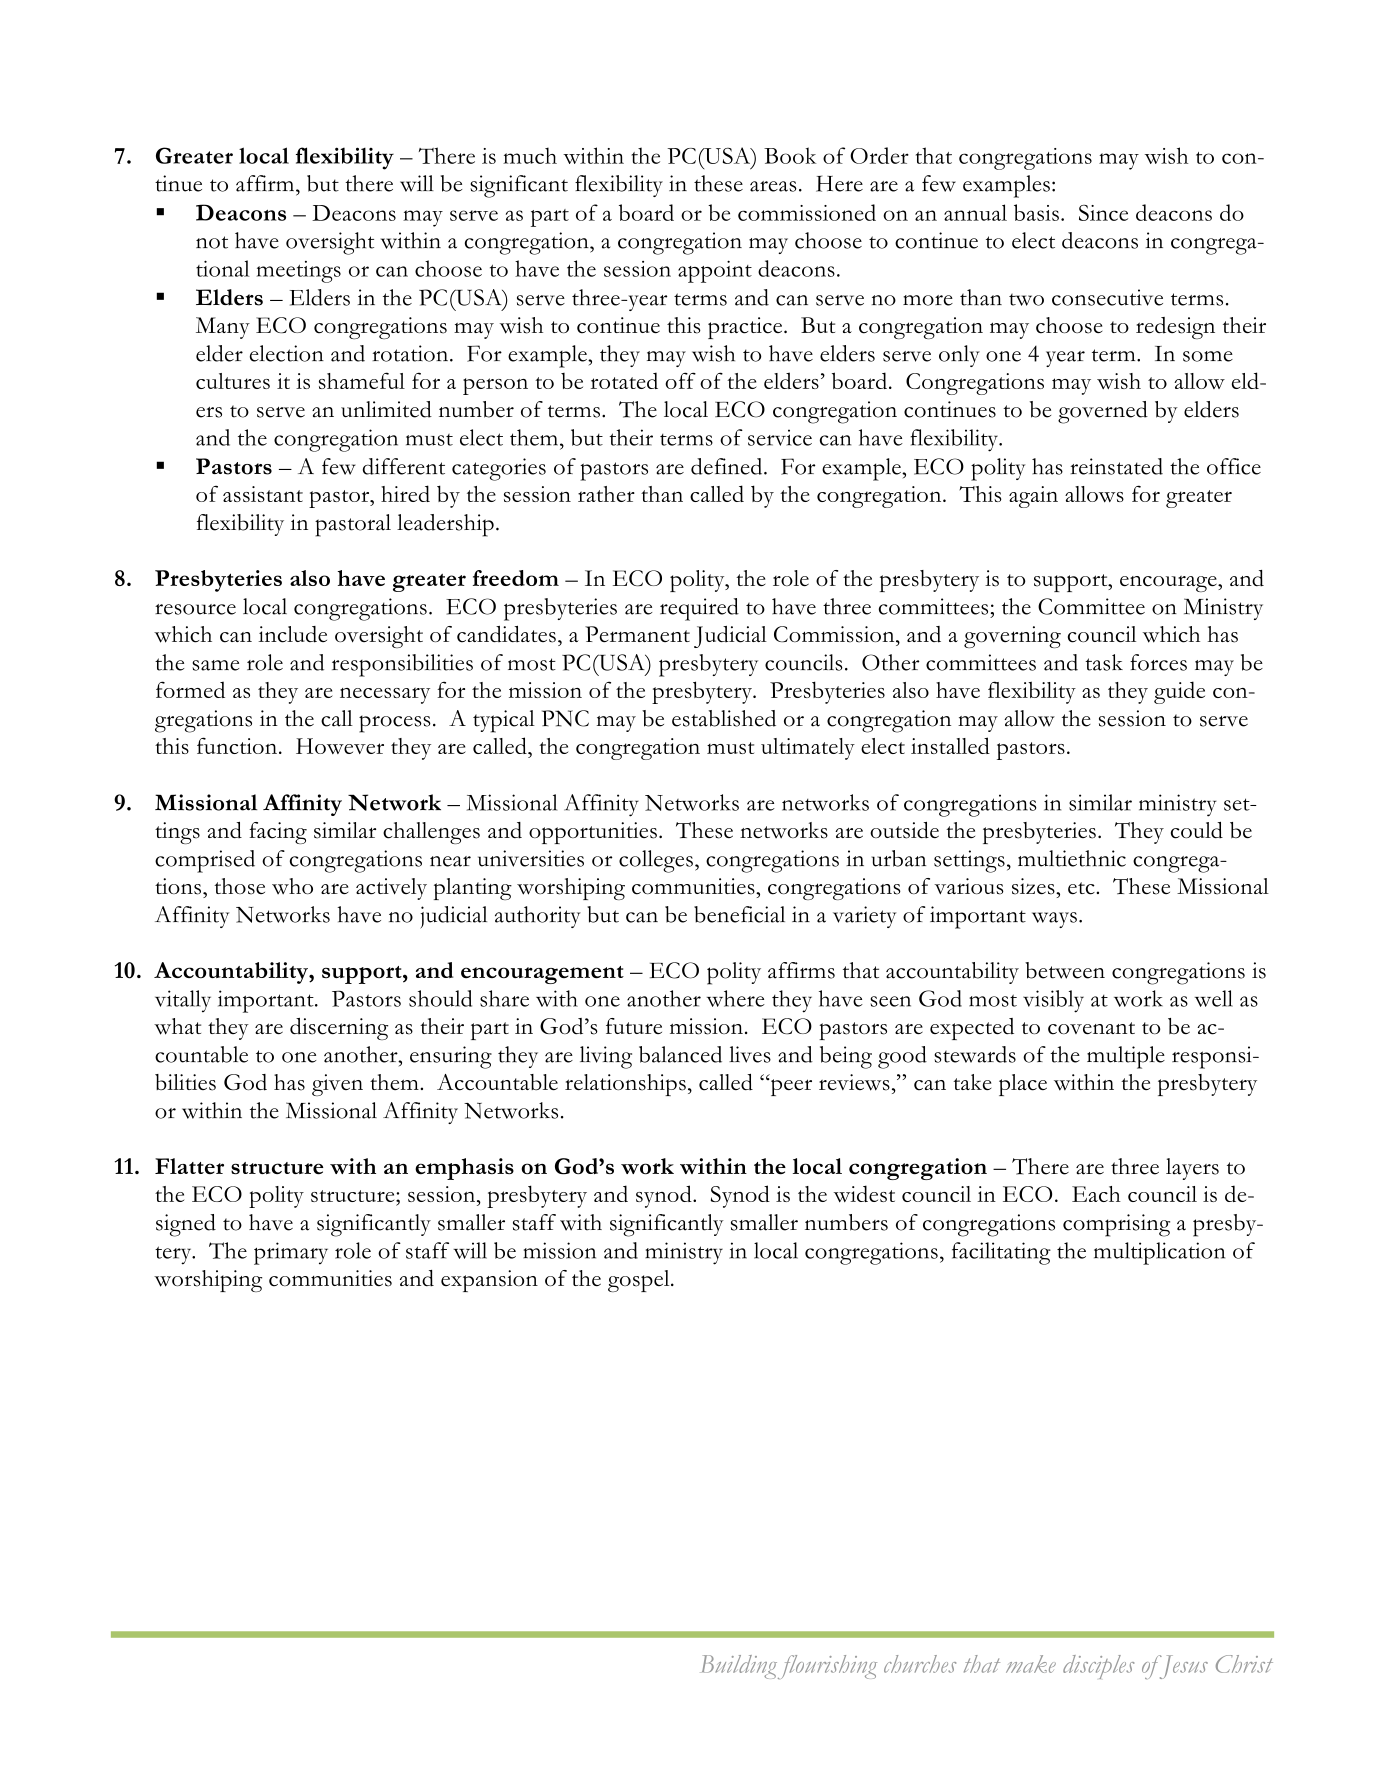 The image size is (1385, 1792). Describe the element at coordinates (773, 186) in the screenshot. I see `areas` at that location.
